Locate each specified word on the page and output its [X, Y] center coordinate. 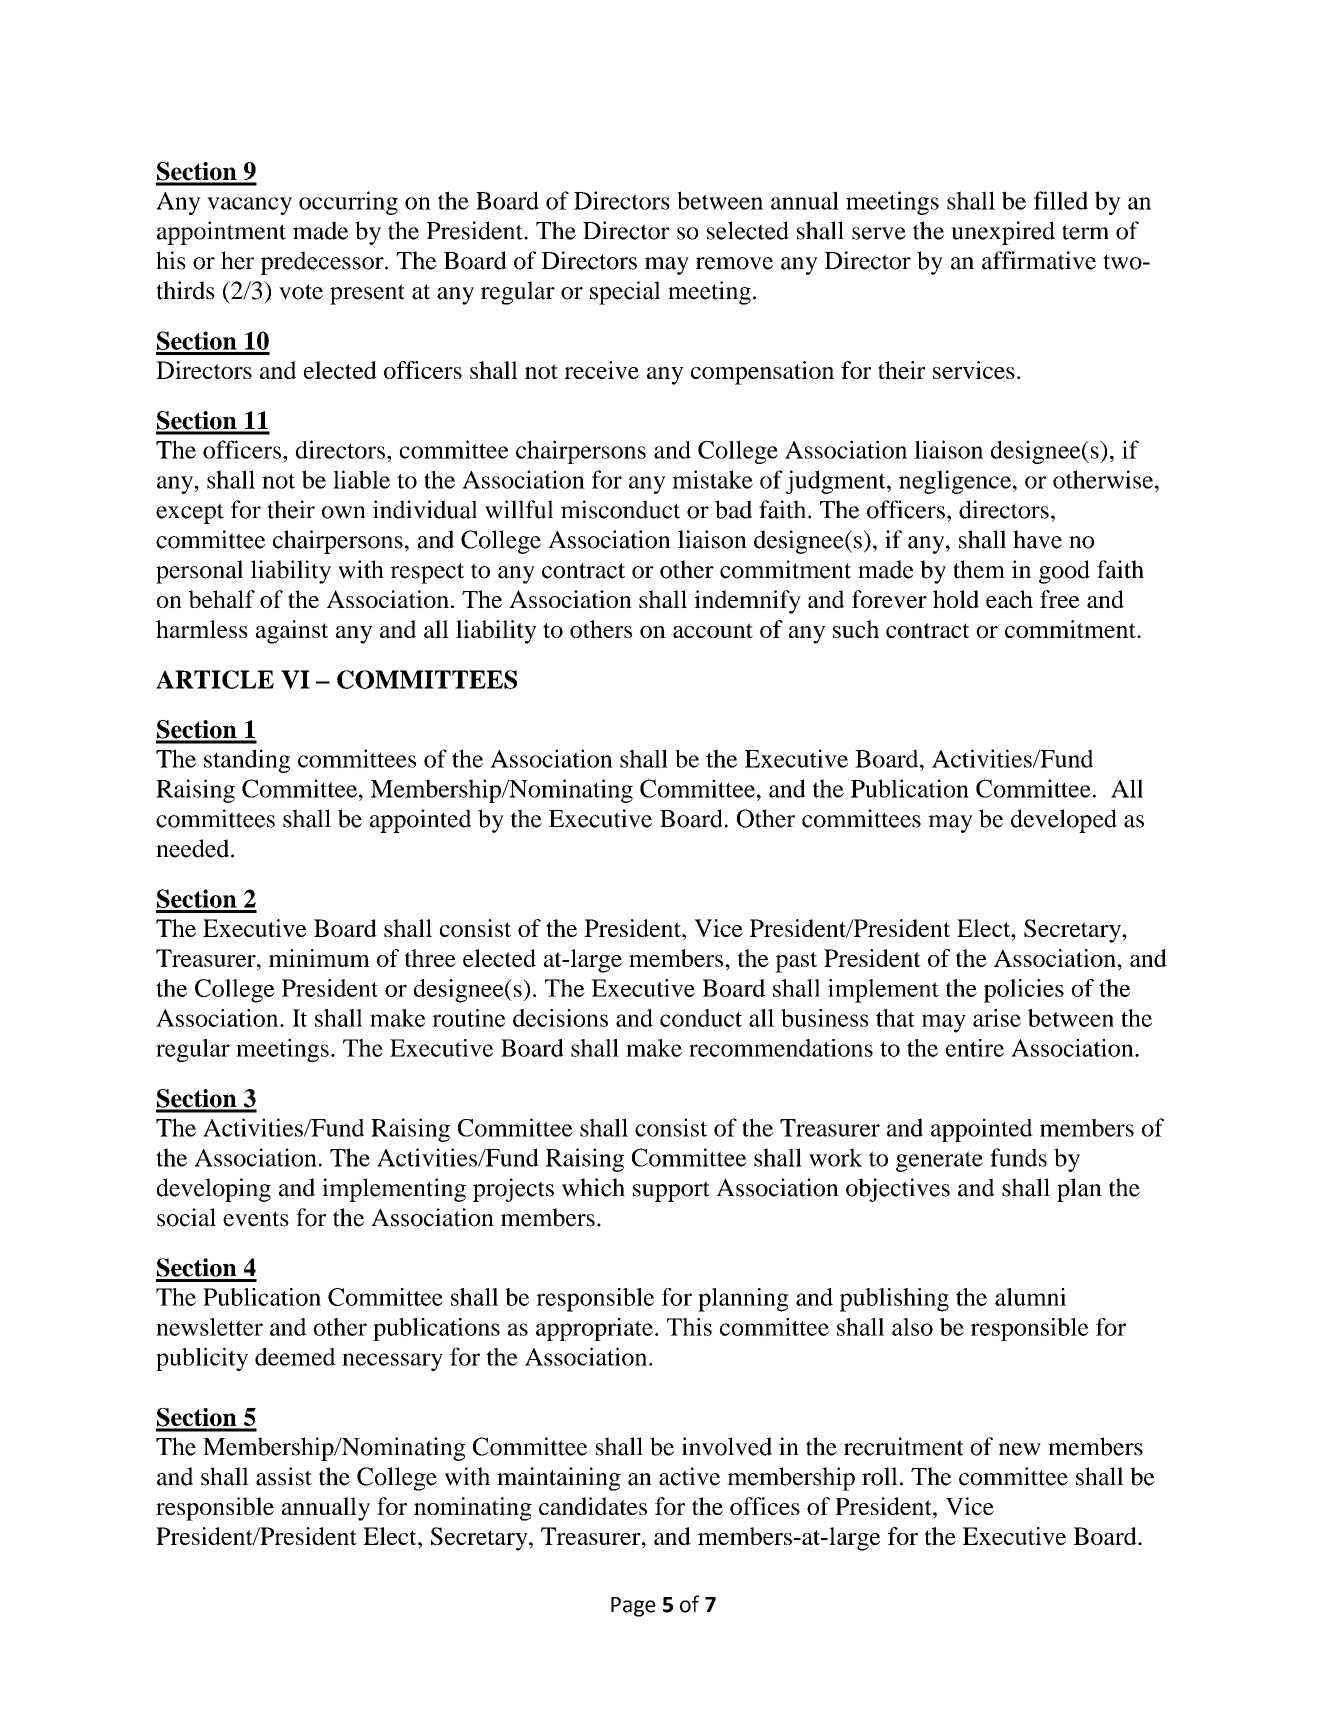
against [292, 632]
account [713, 630]
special [625, 293]
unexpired [1003, 233]
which [593, 1187]
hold [956, 599]
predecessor [323, 263]
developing [214, 1190]
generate [939, 1161]
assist [284, 1476]
